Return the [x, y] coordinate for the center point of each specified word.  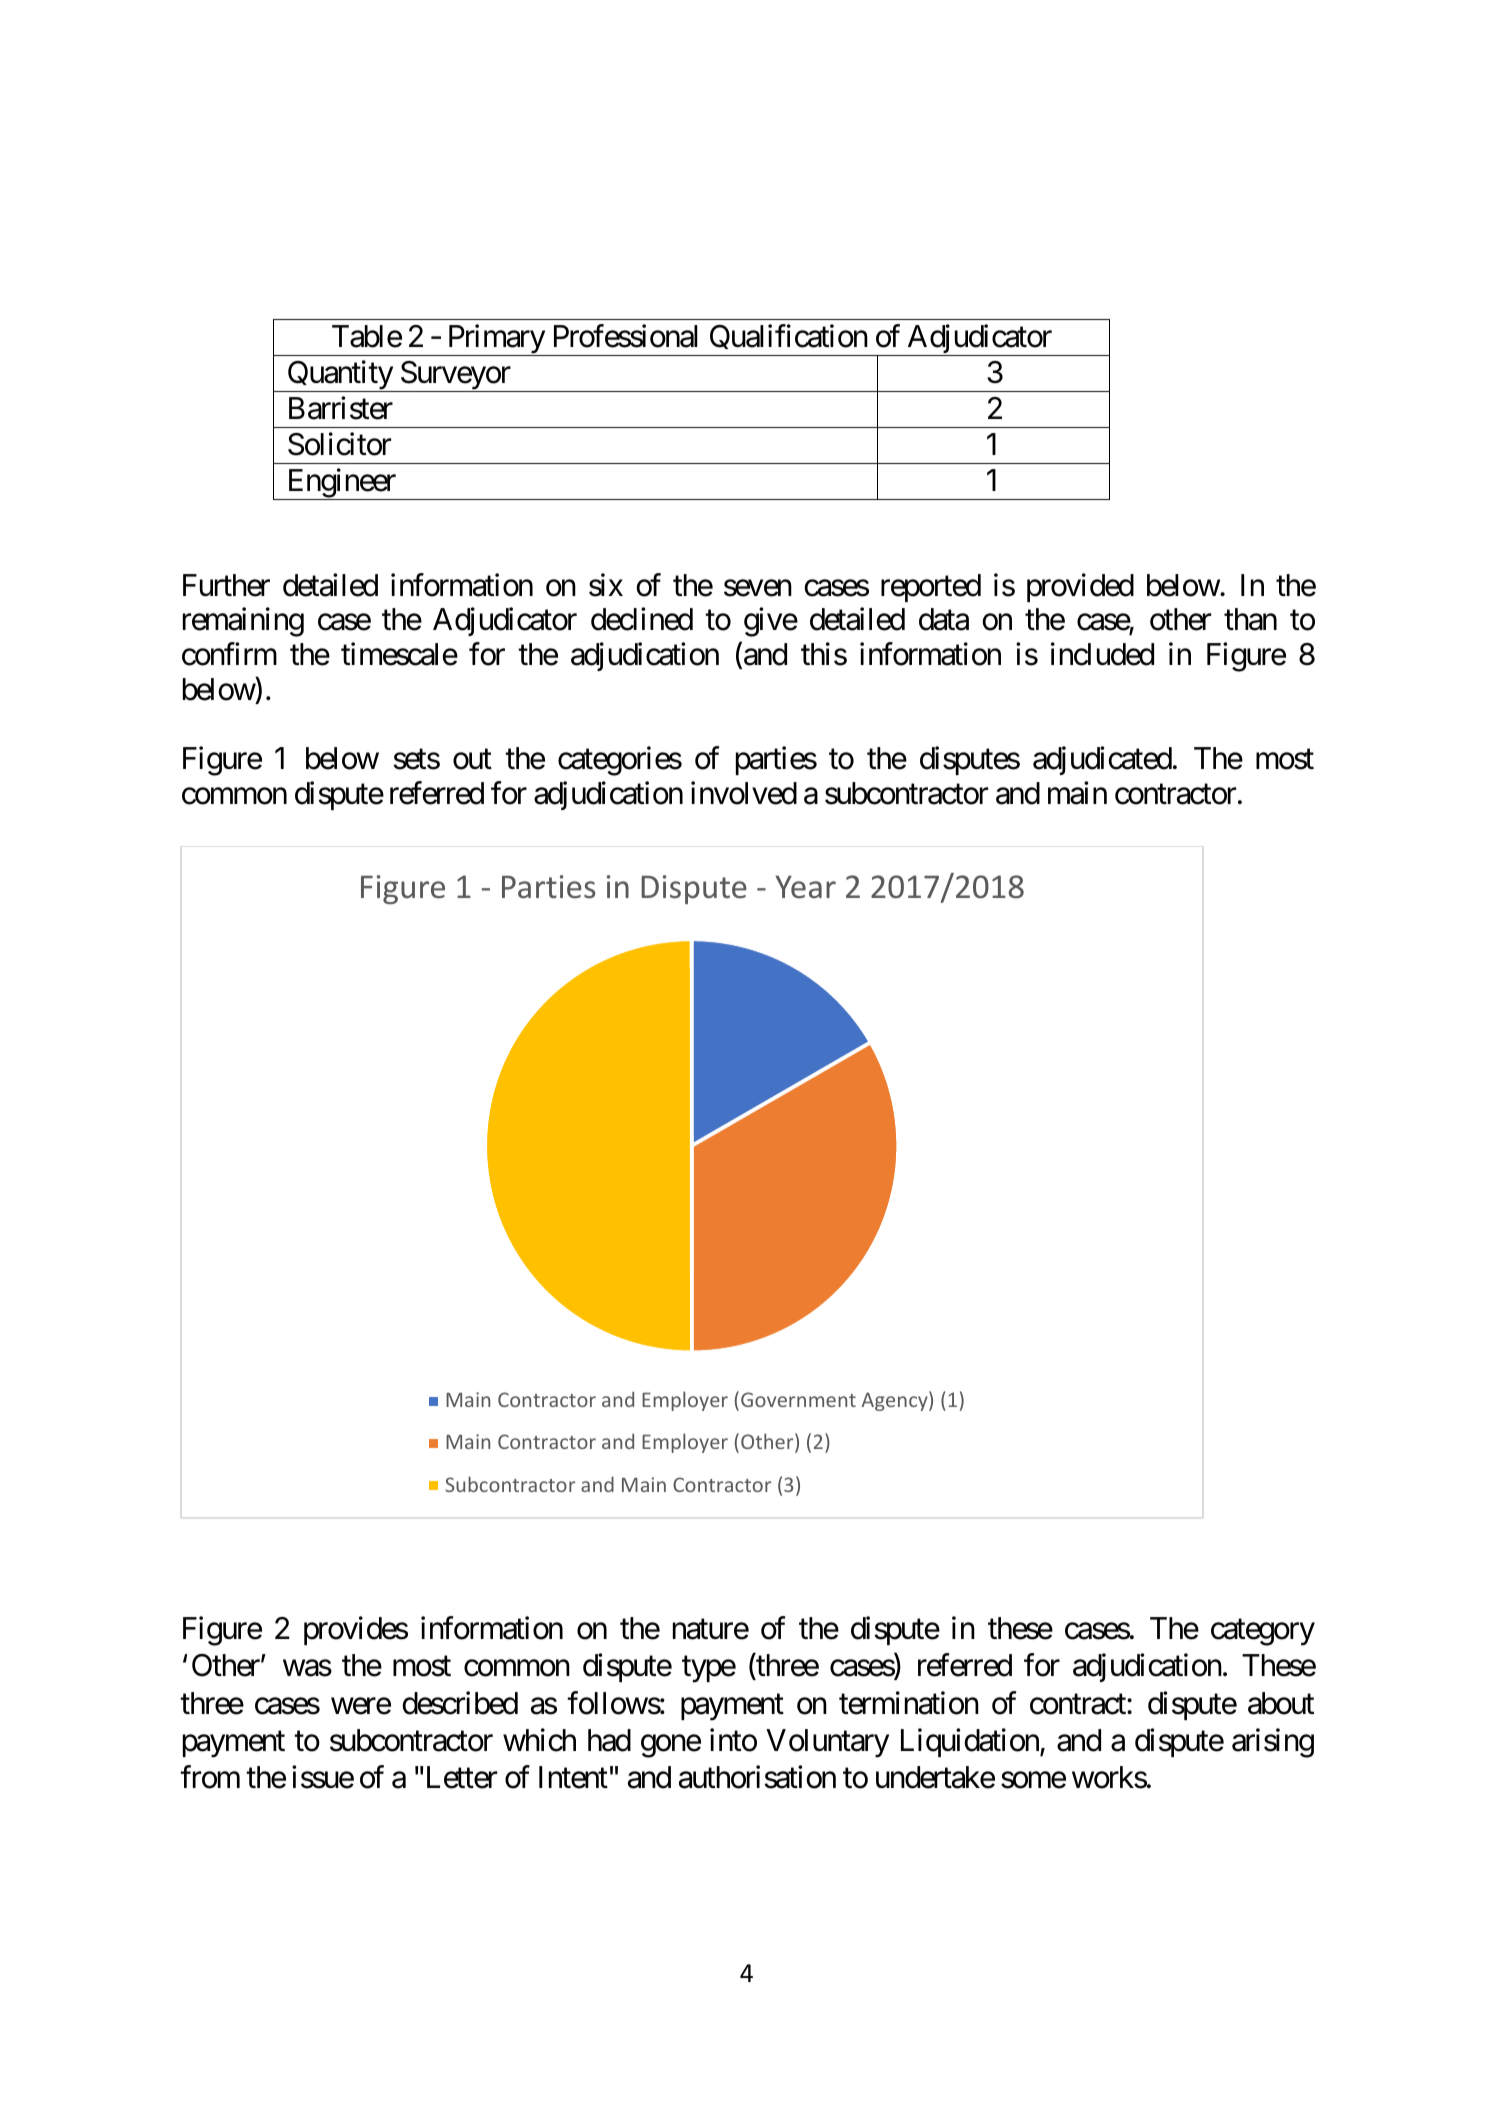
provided [1080, 587]
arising [1273, 1743]
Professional [626, 336]
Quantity [340, 376]
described [460, 1703]
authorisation [757, 1777]
